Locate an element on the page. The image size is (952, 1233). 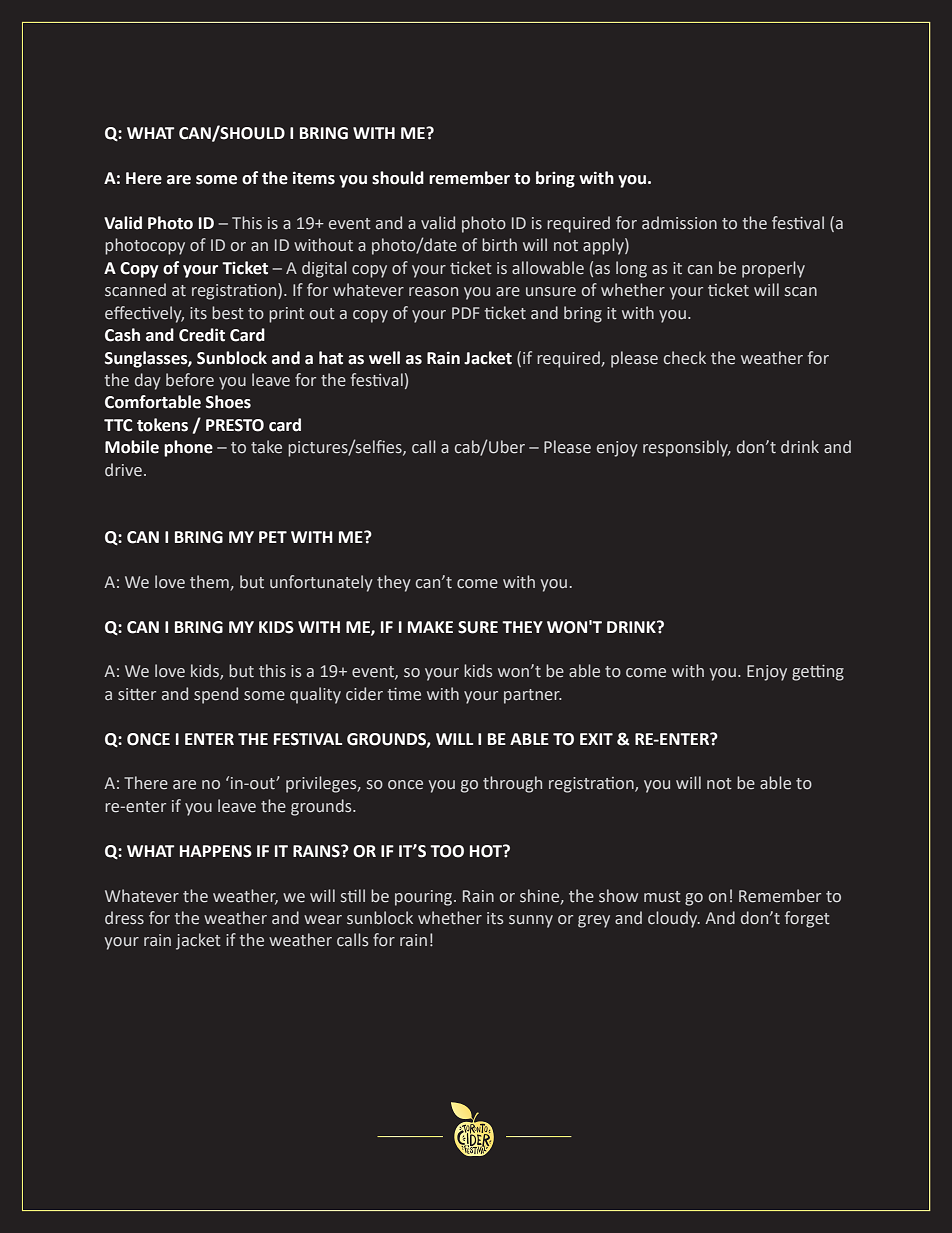
responsibly is located at coordinates (687, 448).
